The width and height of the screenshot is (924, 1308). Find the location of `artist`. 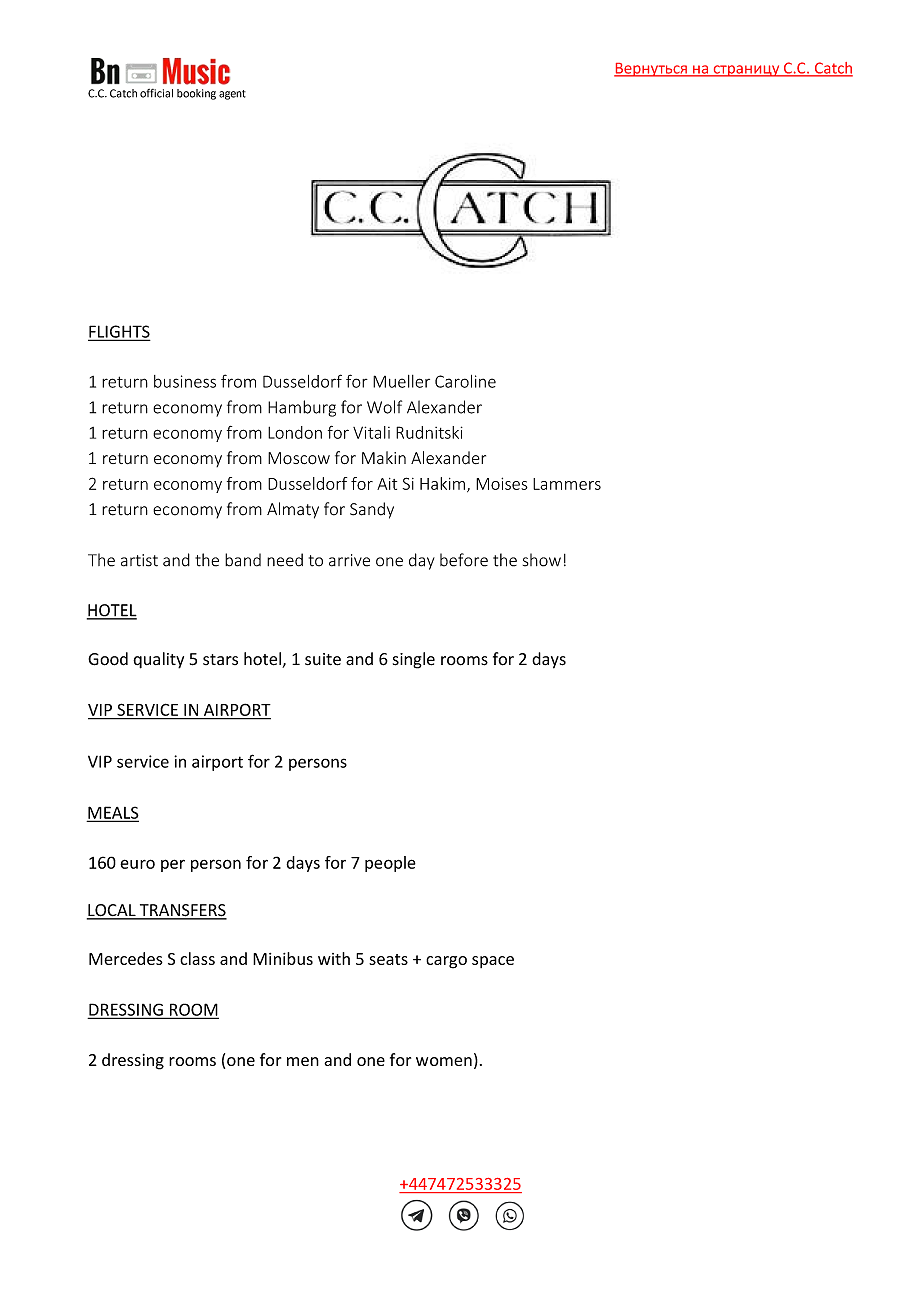

artist is located at coordinates (139, 560).
